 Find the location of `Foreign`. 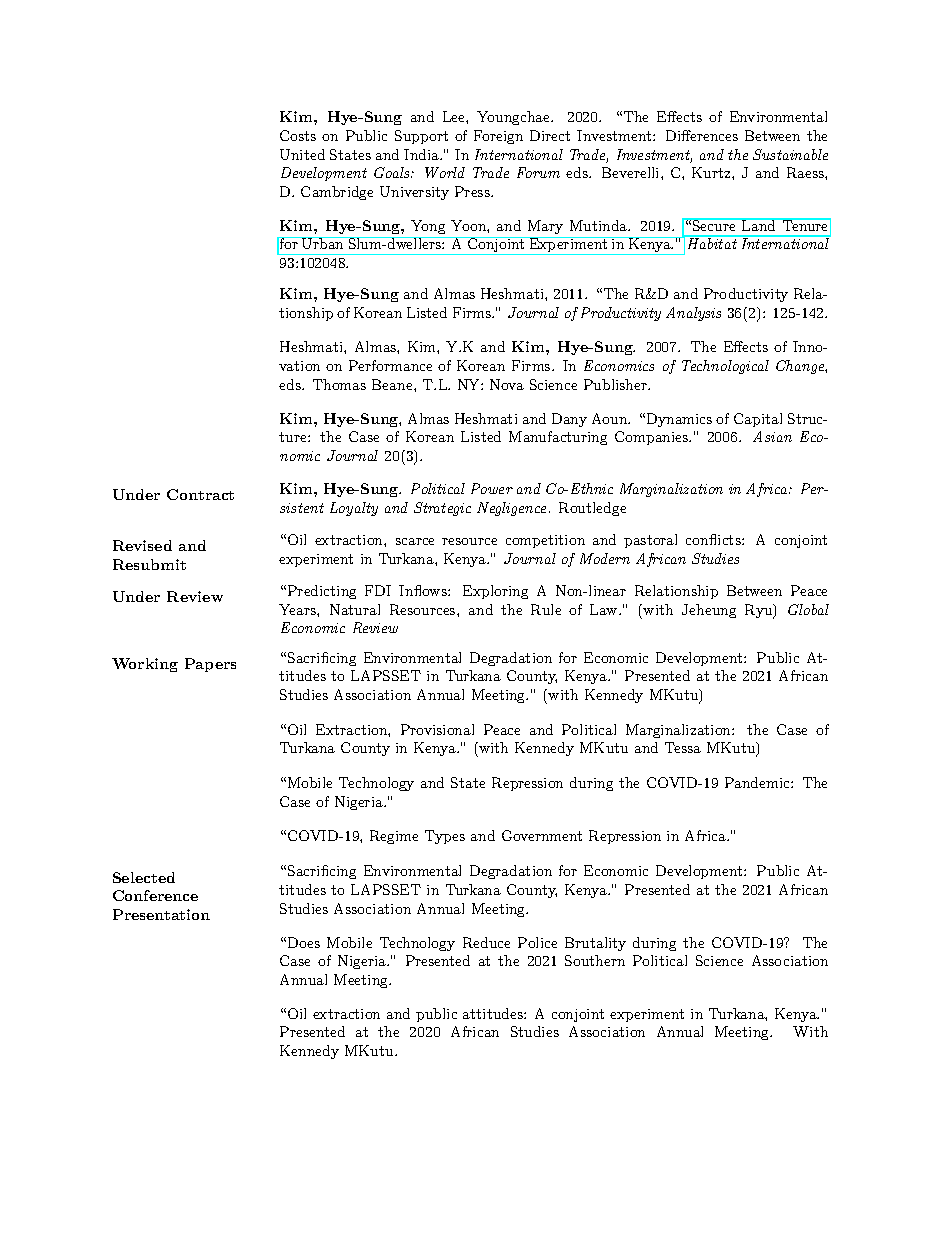

Foreign is located at coordinates (498, 137).
